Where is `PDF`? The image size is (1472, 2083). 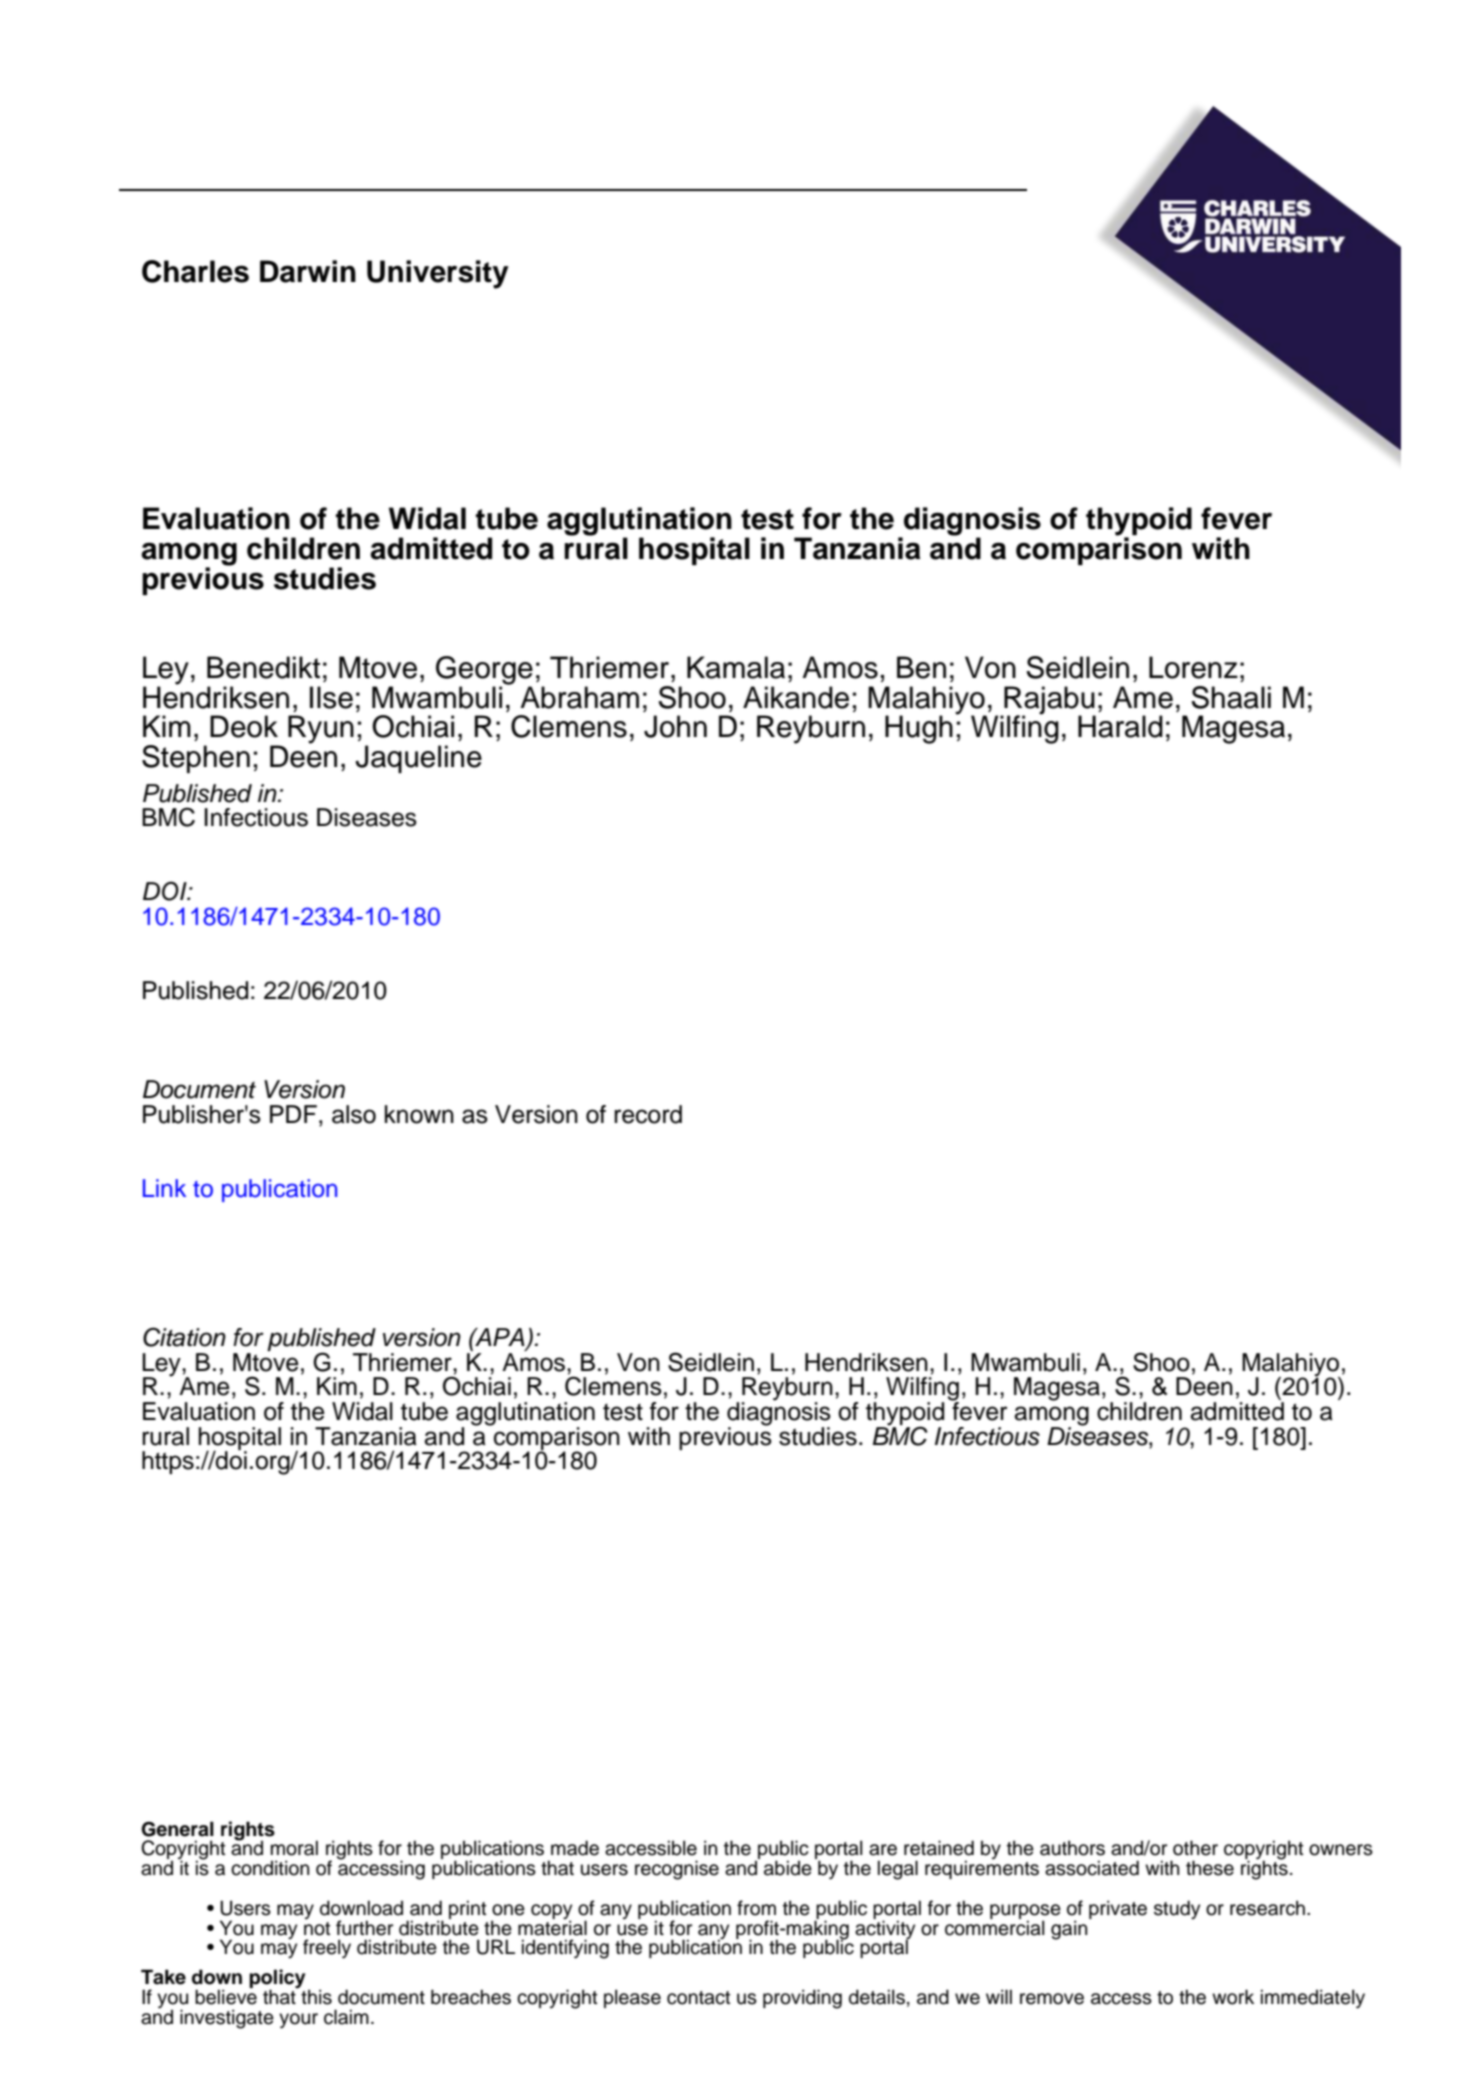 PDF is located at coordinates (293, 1114).
